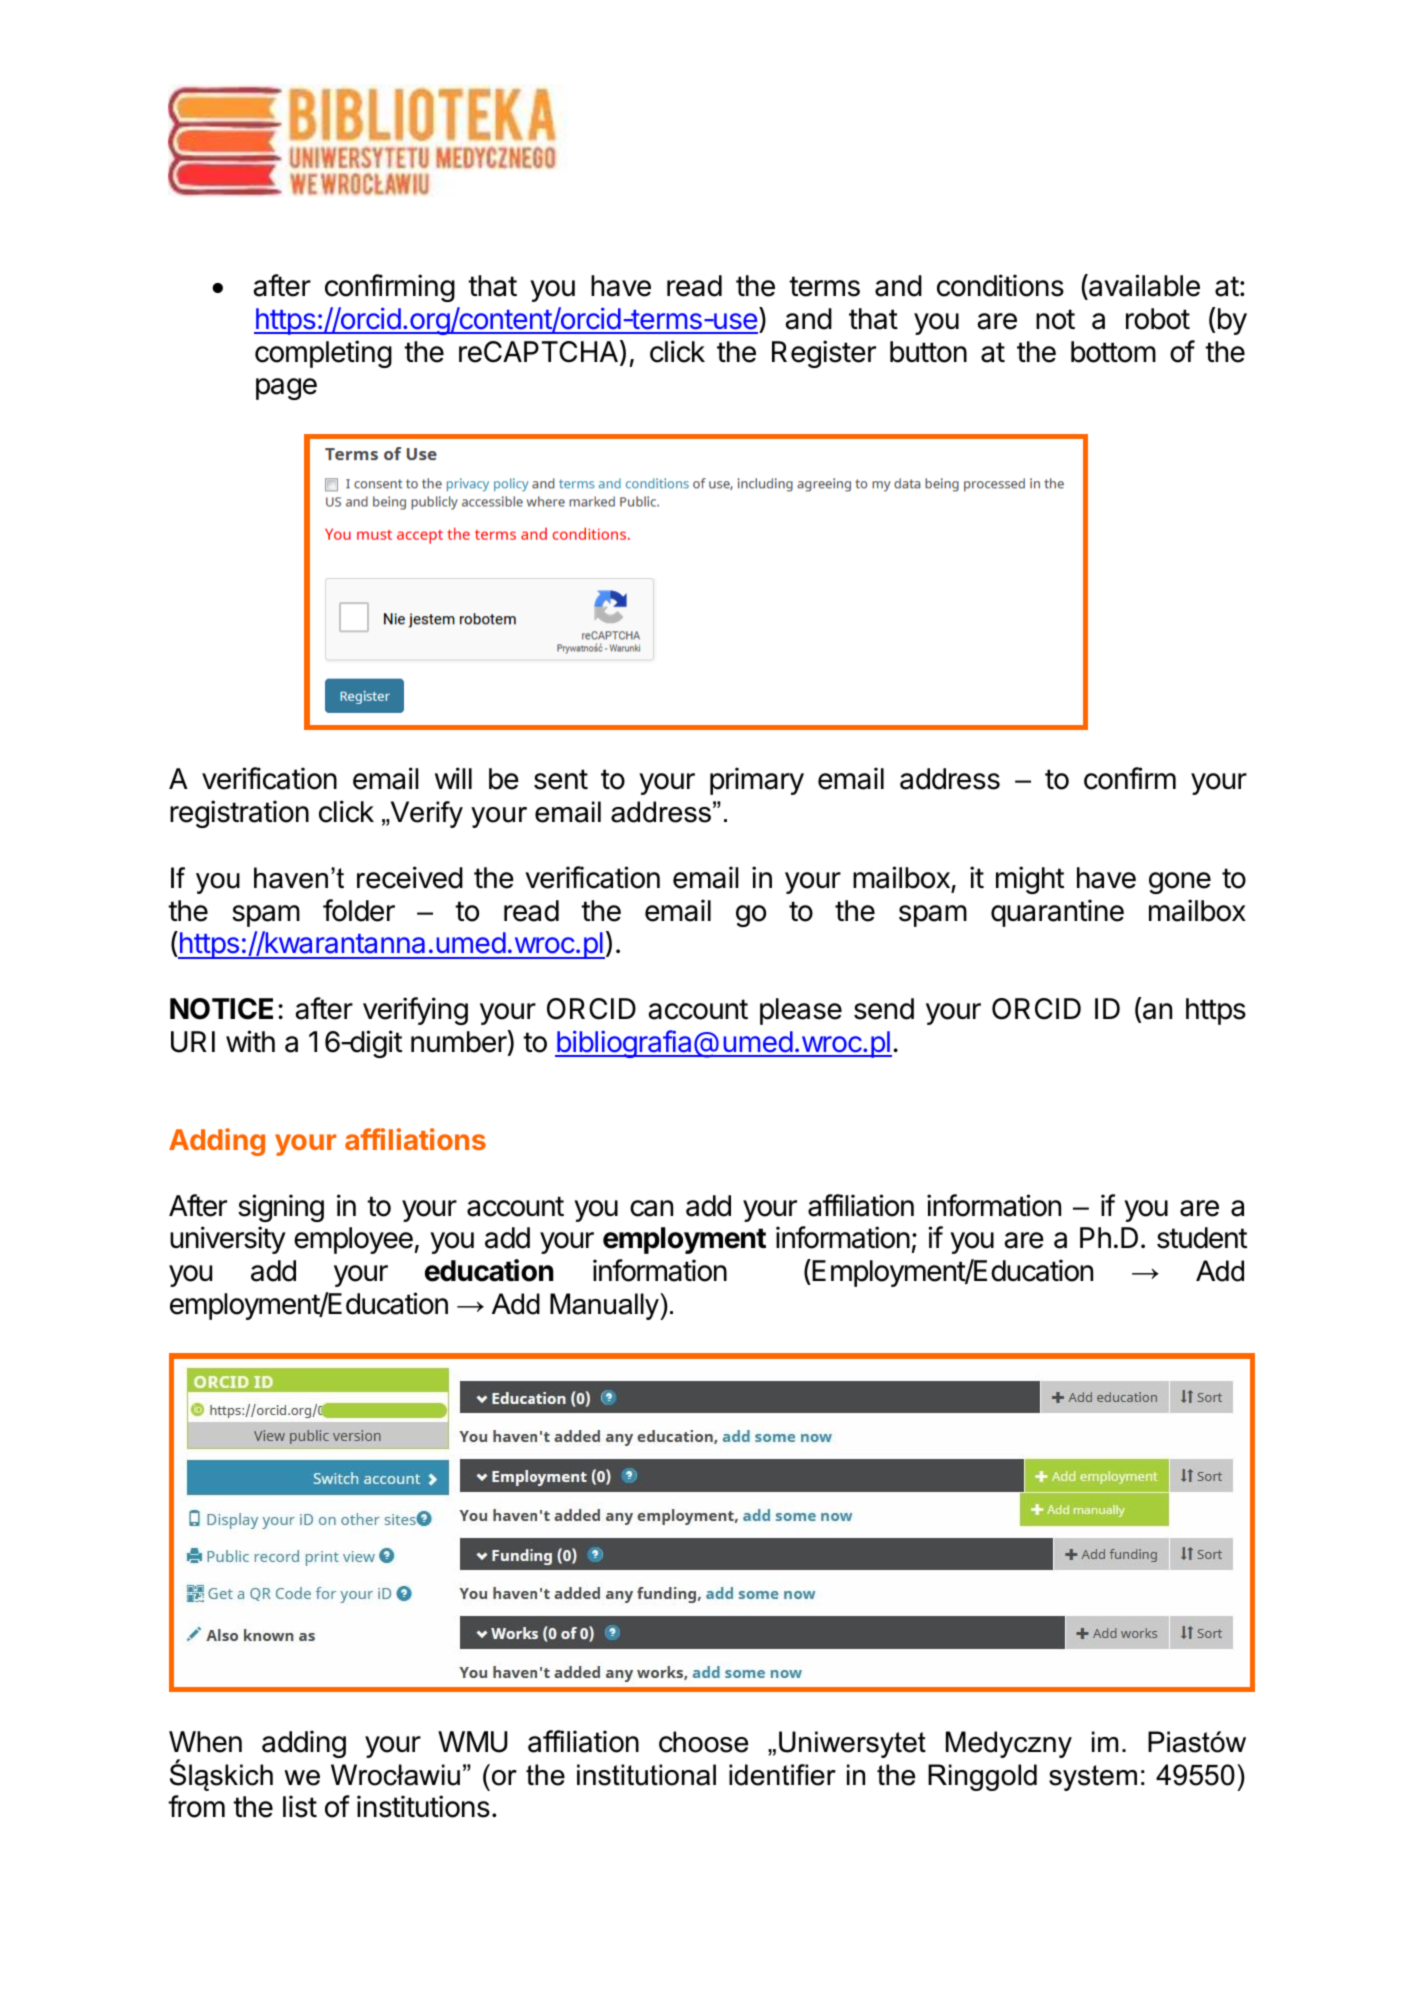 This screenshot has height=2000, width=1414. What do you see at coordinates (824, 354) in the screenshot?
I see `Register` at bounding box center [824, 354].
